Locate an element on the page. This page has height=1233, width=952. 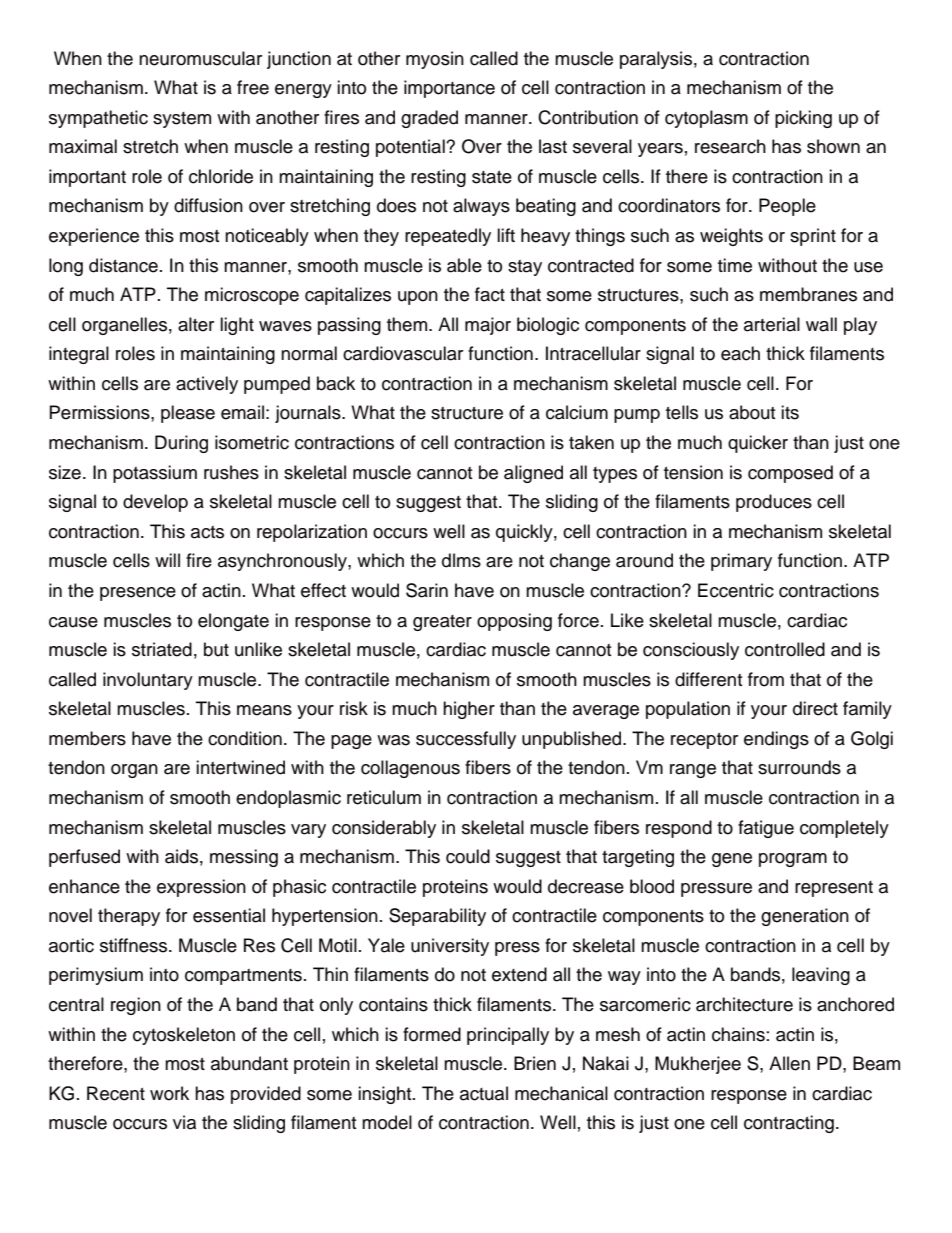
major is located at coordinates (488, 326).
